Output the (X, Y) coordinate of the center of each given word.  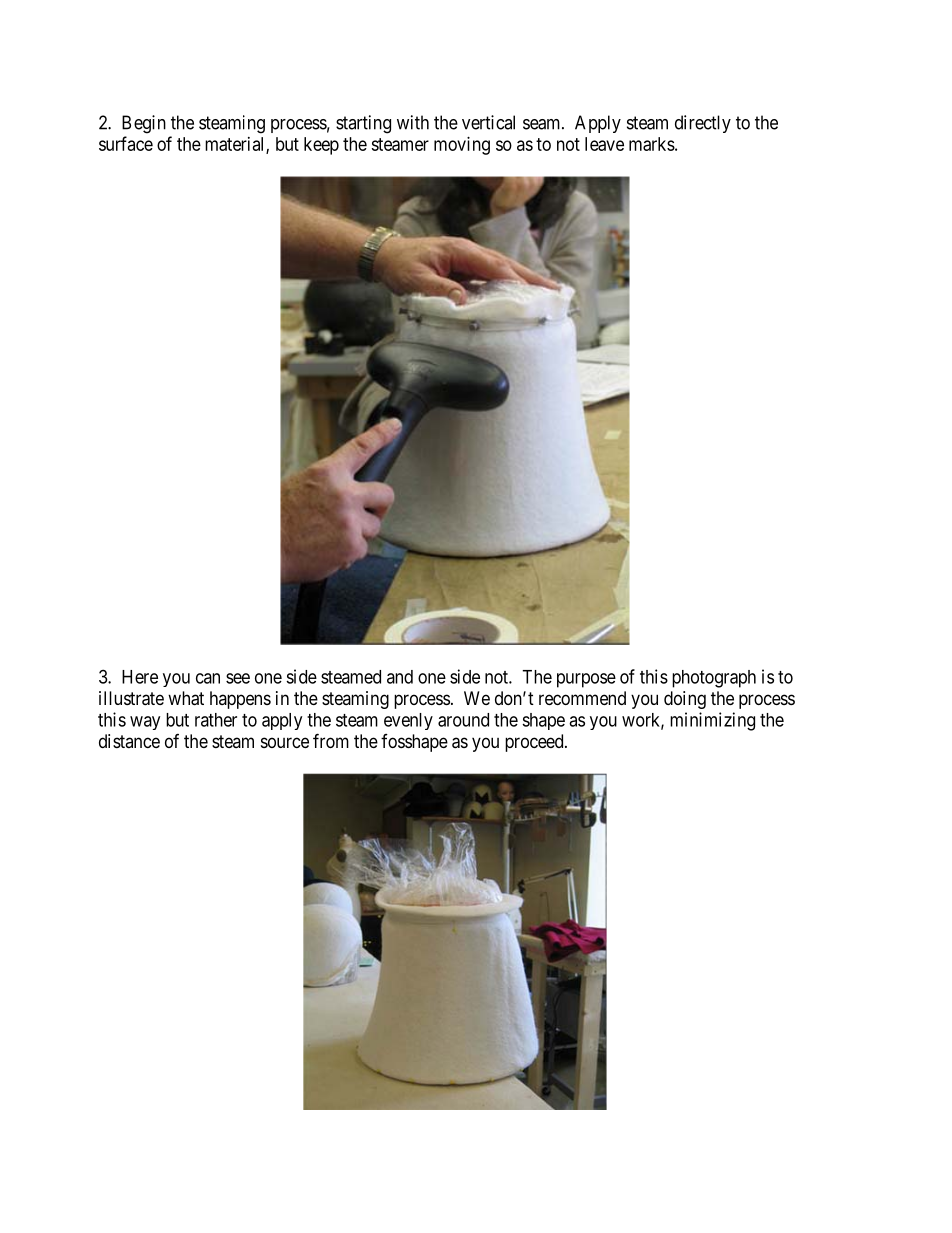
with (413, 122)
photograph (714, 679)
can (208, 678)
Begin (144, 124)
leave (604, 144)
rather (216, 720)
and (400, 677)
